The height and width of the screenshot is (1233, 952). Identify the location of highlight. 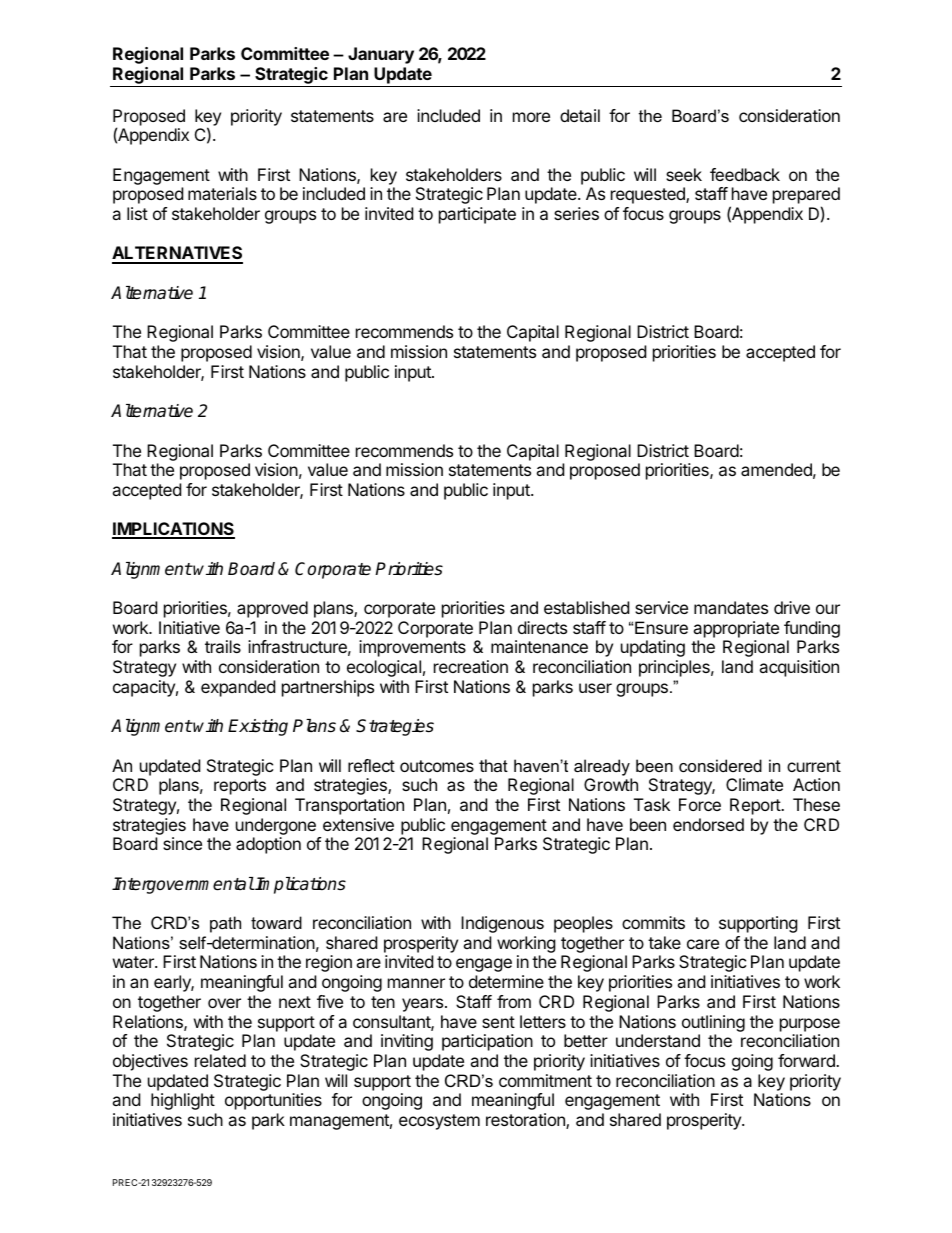
(183, 1101).
